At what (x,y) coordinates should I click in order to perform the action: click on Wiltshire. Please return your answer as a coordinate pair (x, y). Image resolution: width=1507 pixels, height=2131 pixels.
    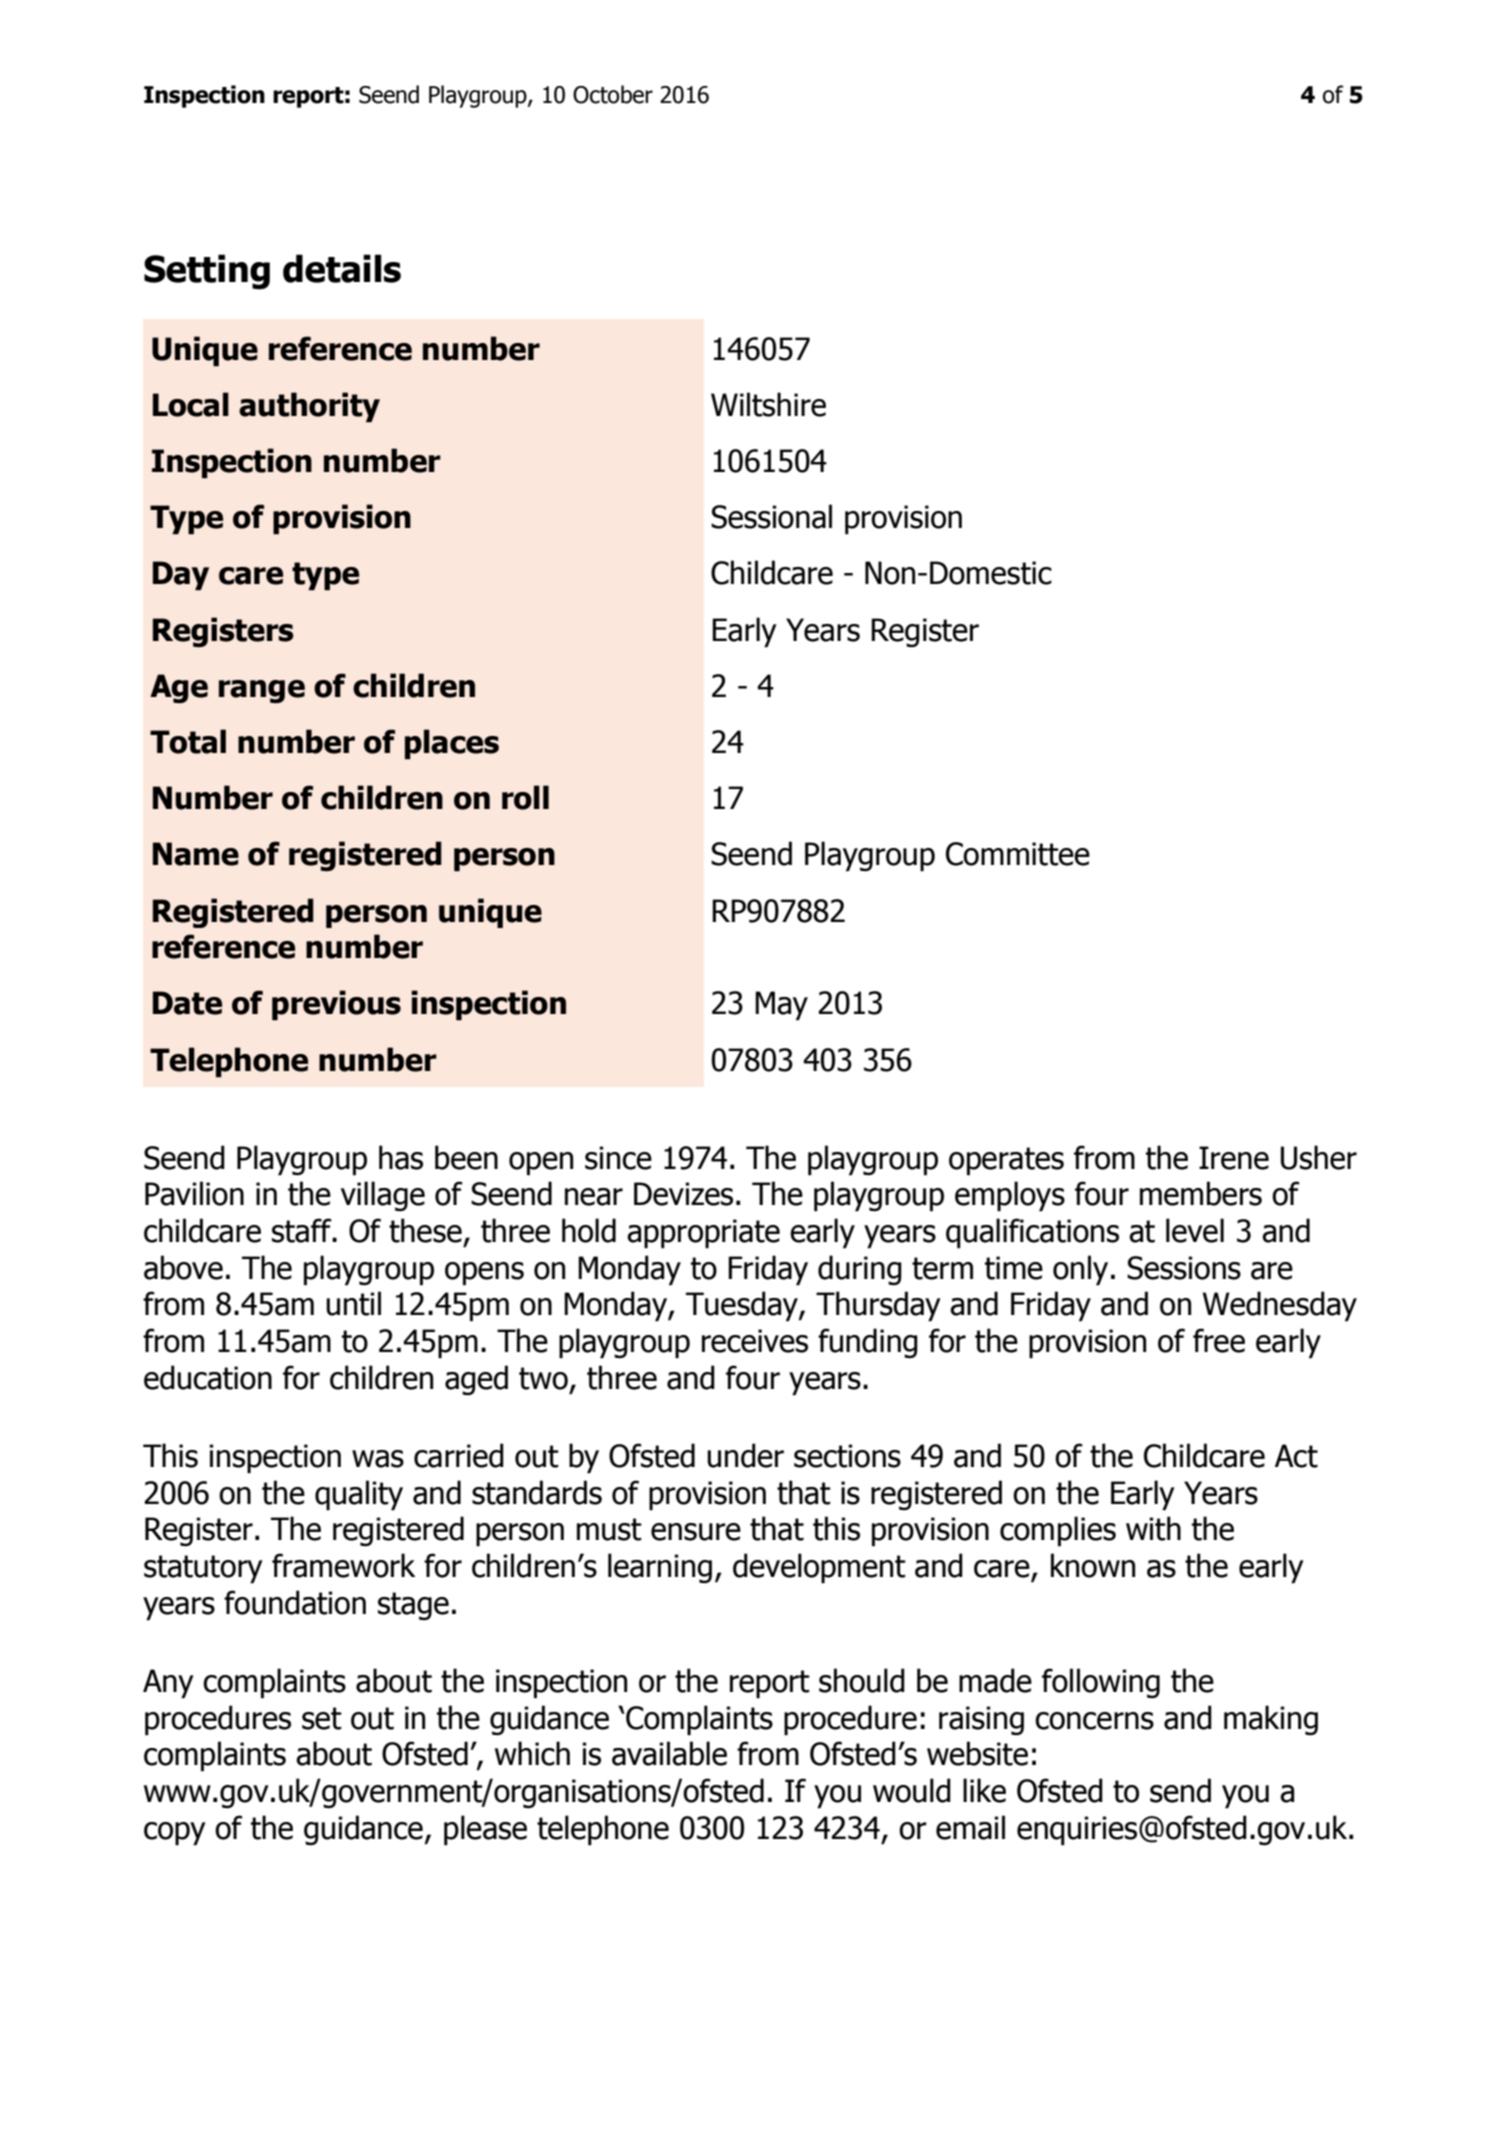
    Looking at the image, I should click on (768, 404).
